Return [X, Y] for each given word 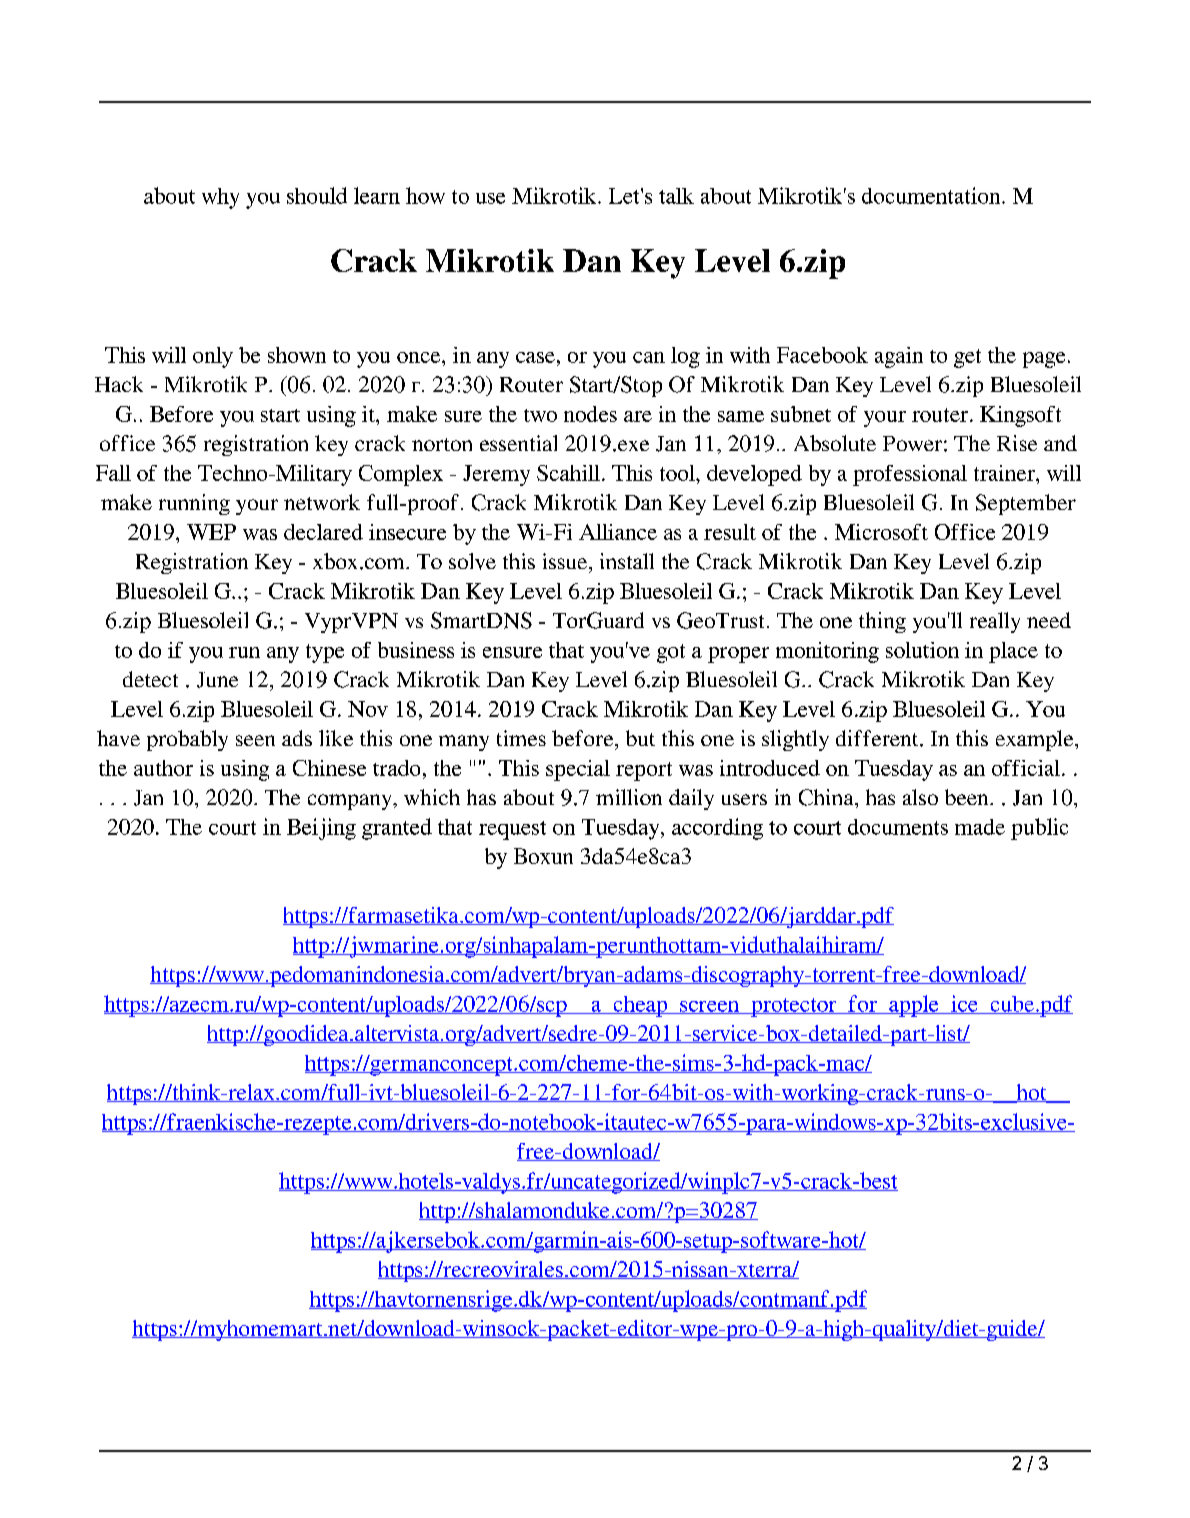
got [671, 653]
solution [922, 650]
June [217, 680]
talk [676, 196]
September [1026, 504]
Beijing [321, 829]
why [220, 198]
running [194, 504]
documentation [932, 195]
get [967, 358]
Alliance [618, 532]
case [535, 357]
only [213, 357]
